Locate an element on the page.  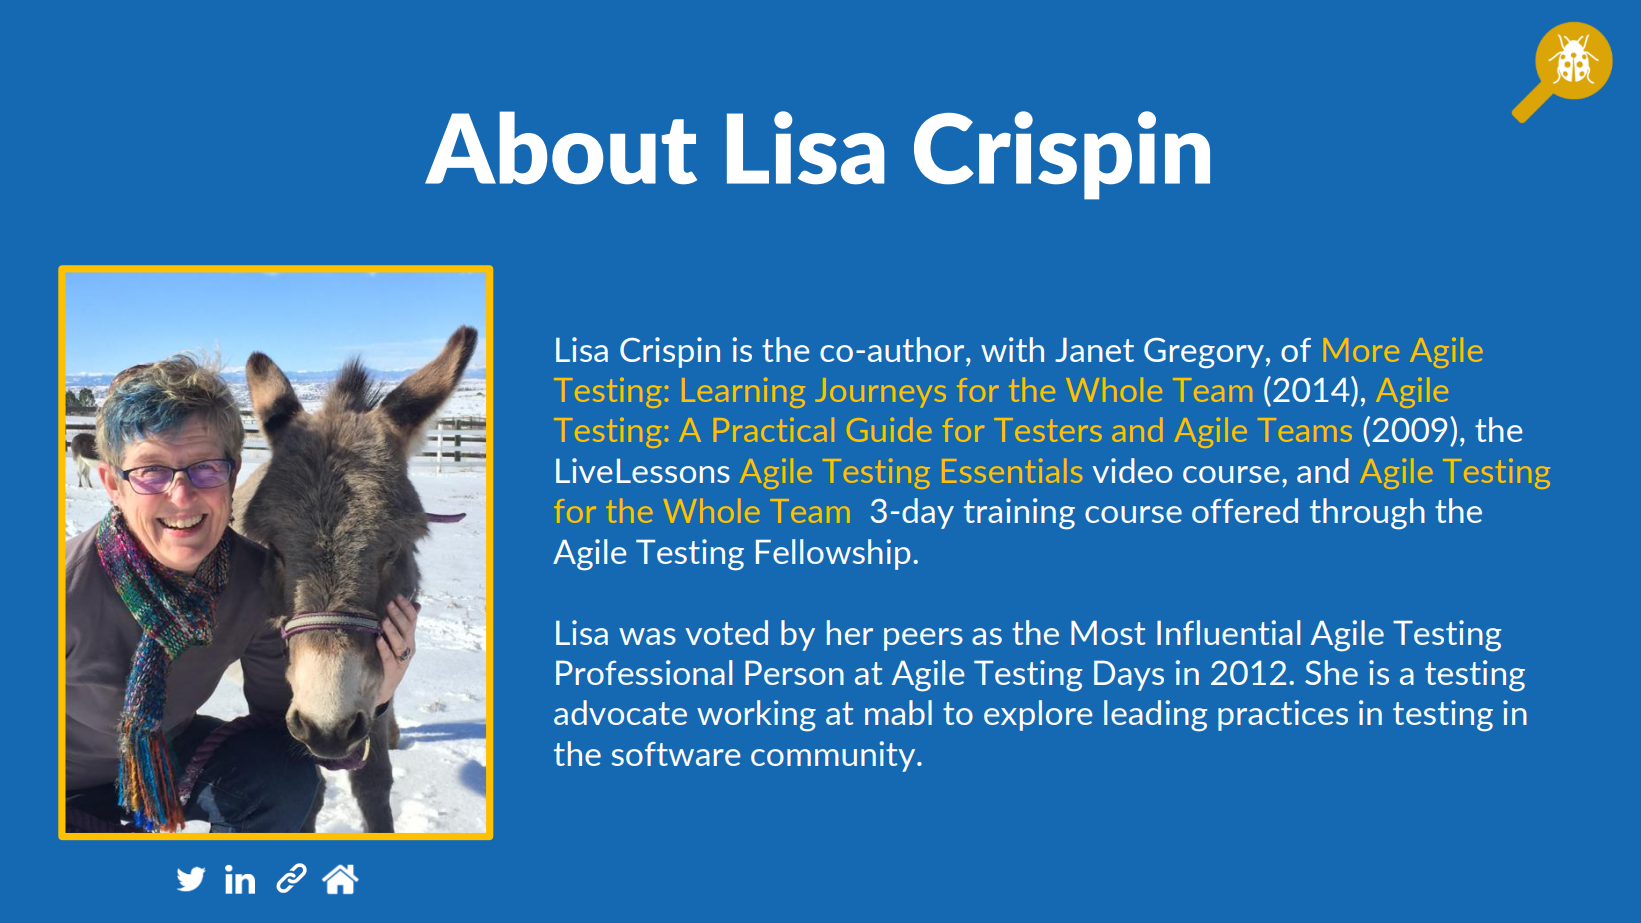
Practical is located at coordinates (774, 430).
